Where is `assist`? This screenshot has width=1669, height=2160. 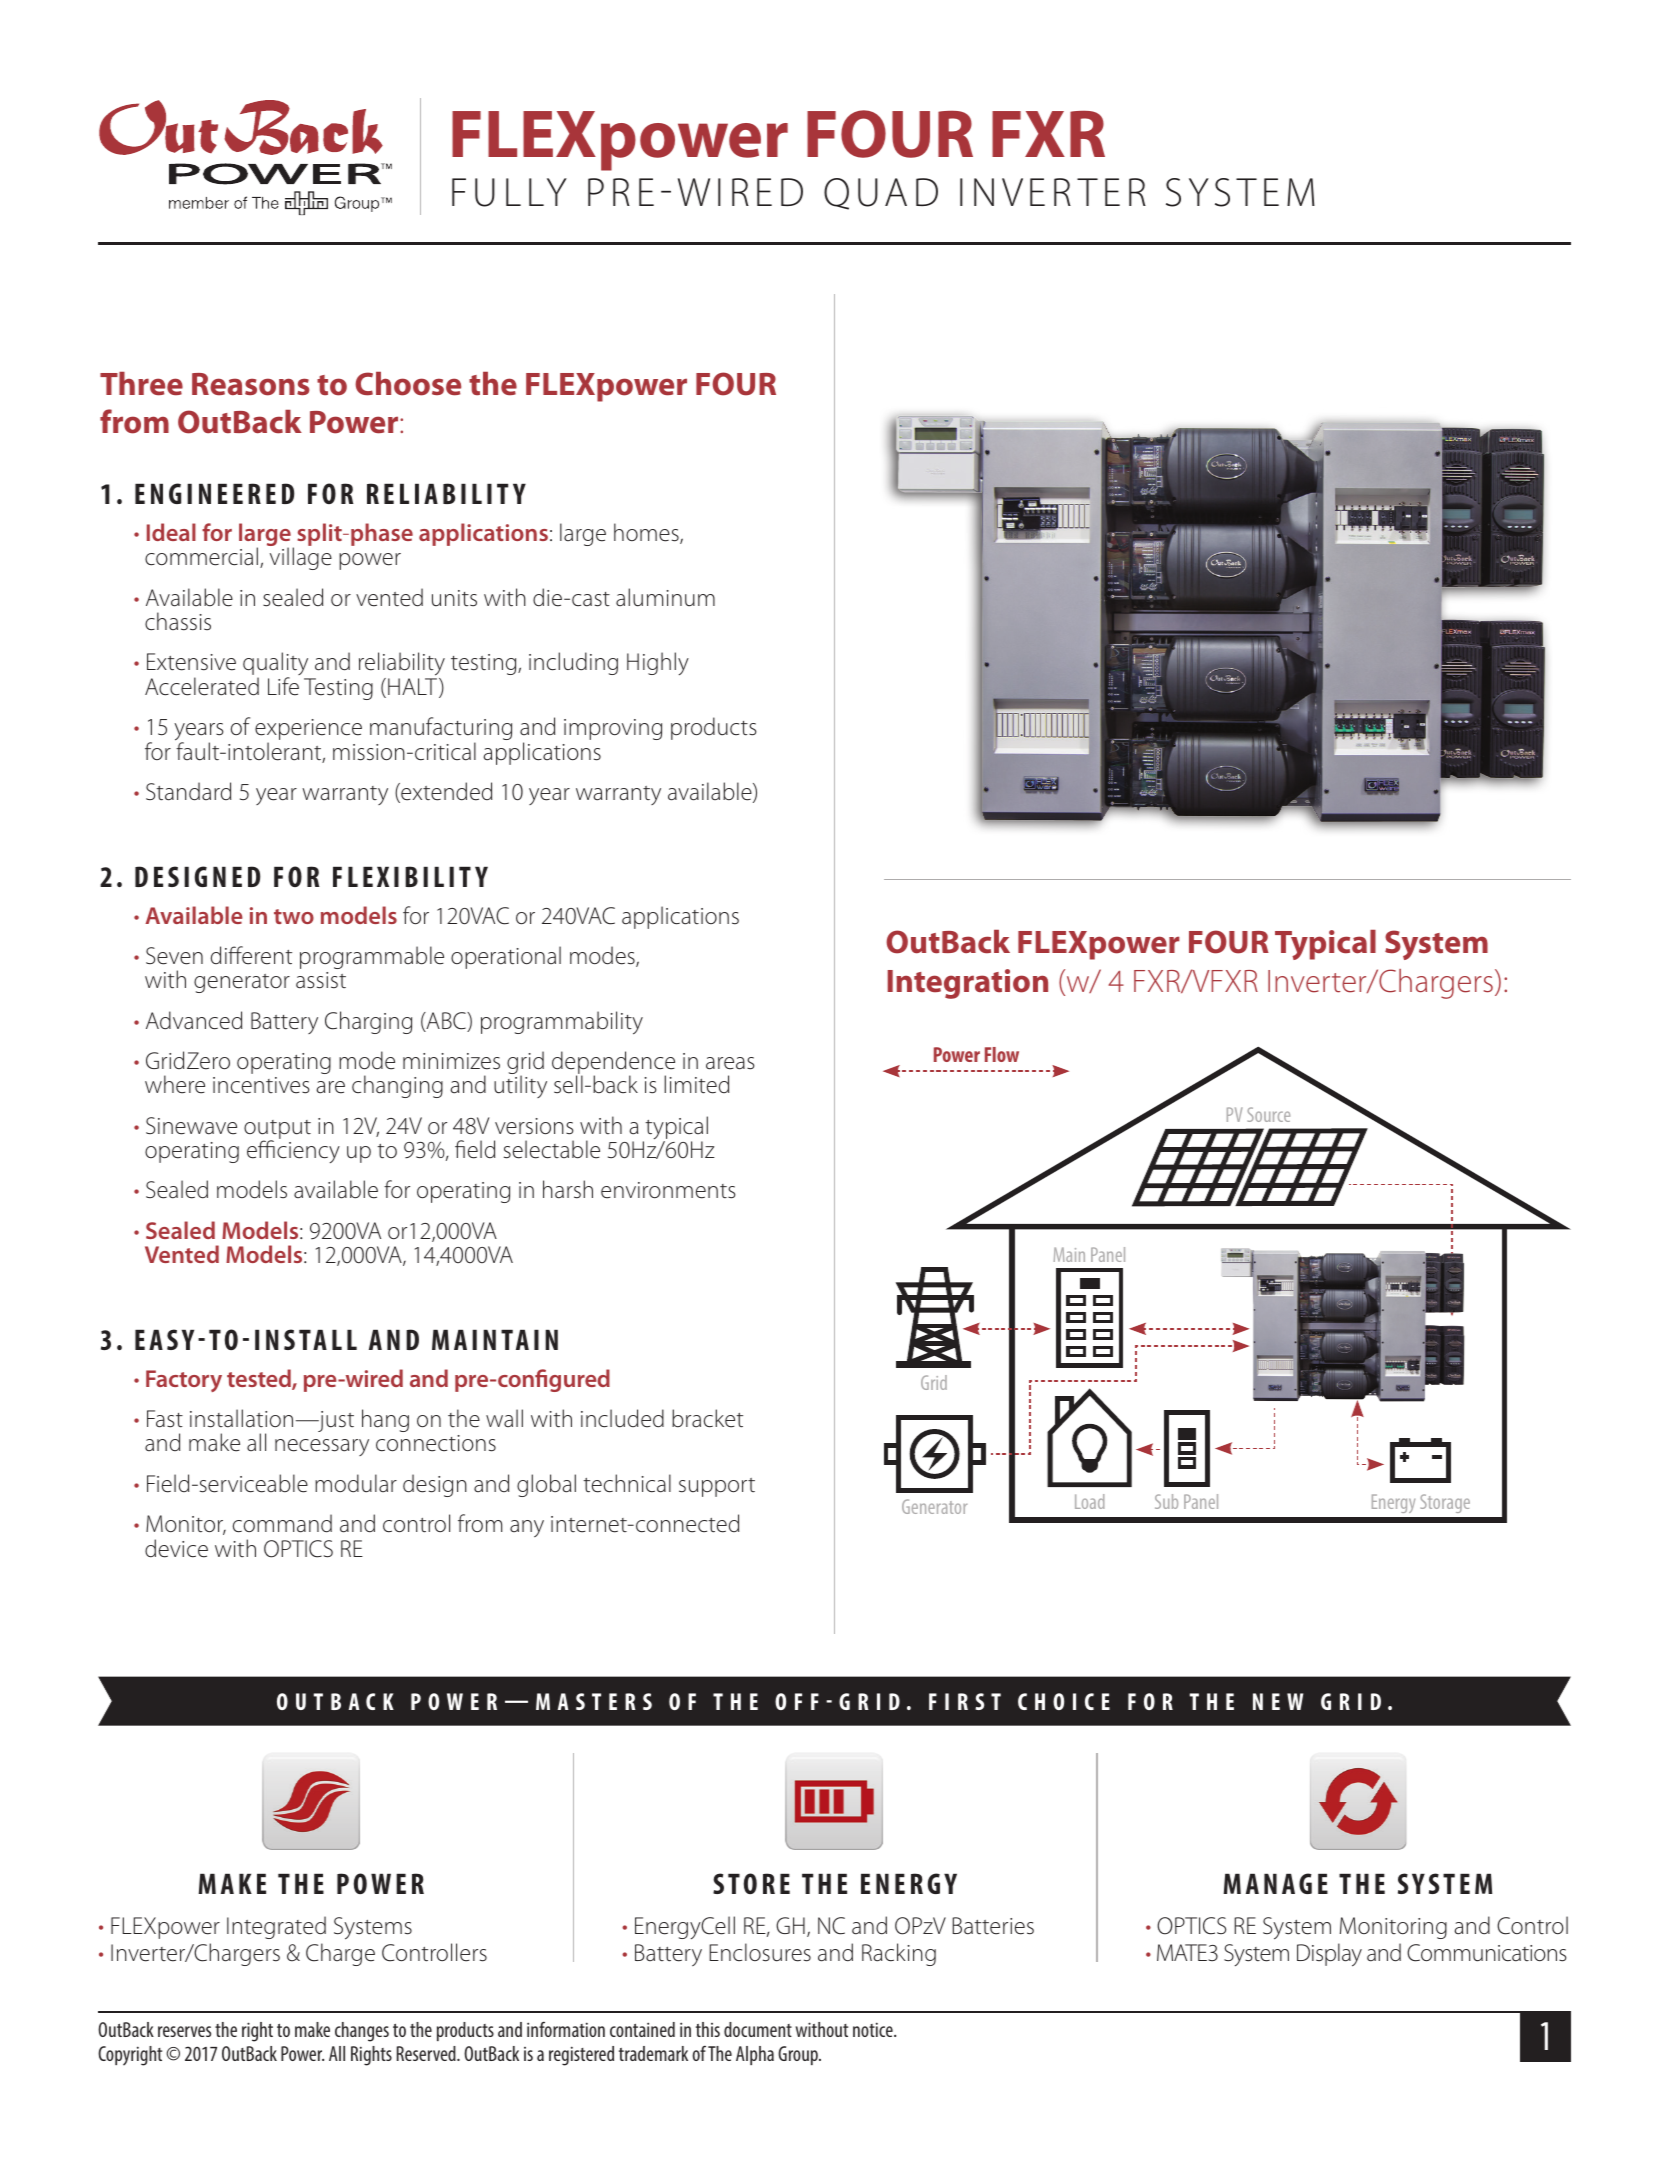
assist is located at coordinates (321, 980).
